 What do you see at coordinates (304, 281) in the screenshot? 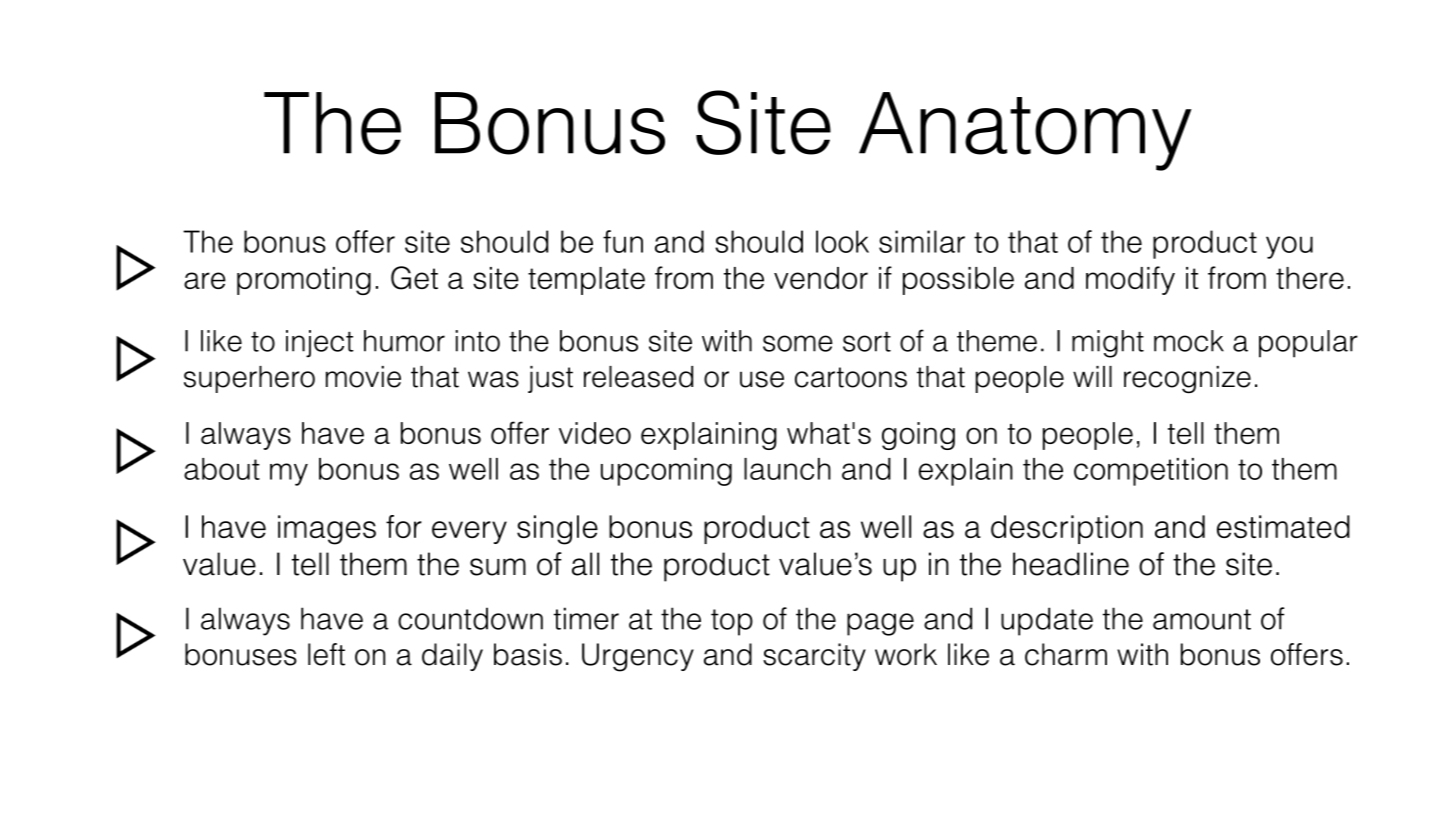
I see `promoting` at bounding box center [304, 281].
